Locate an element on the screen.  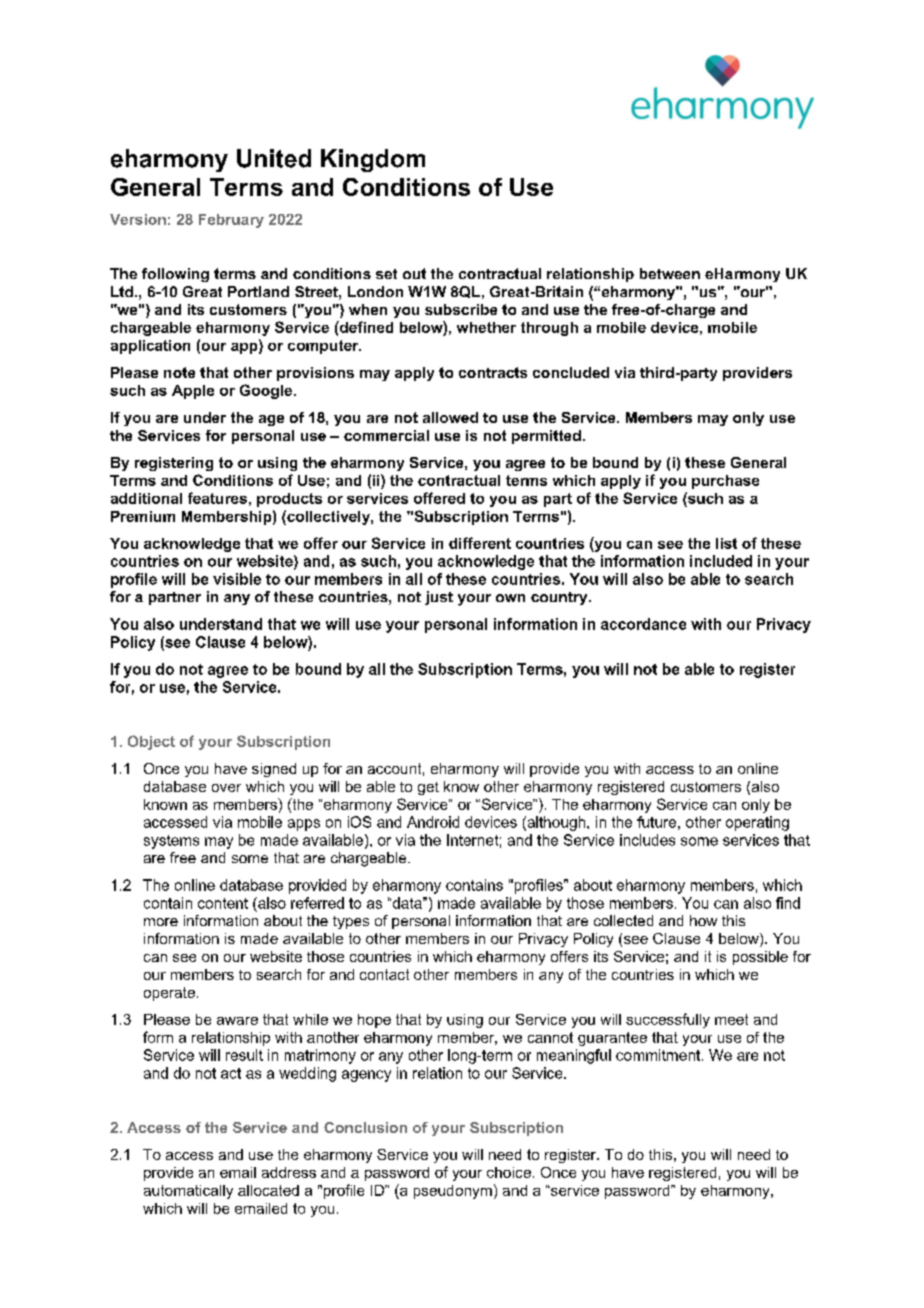
set is located at coordinates (386, 274).
